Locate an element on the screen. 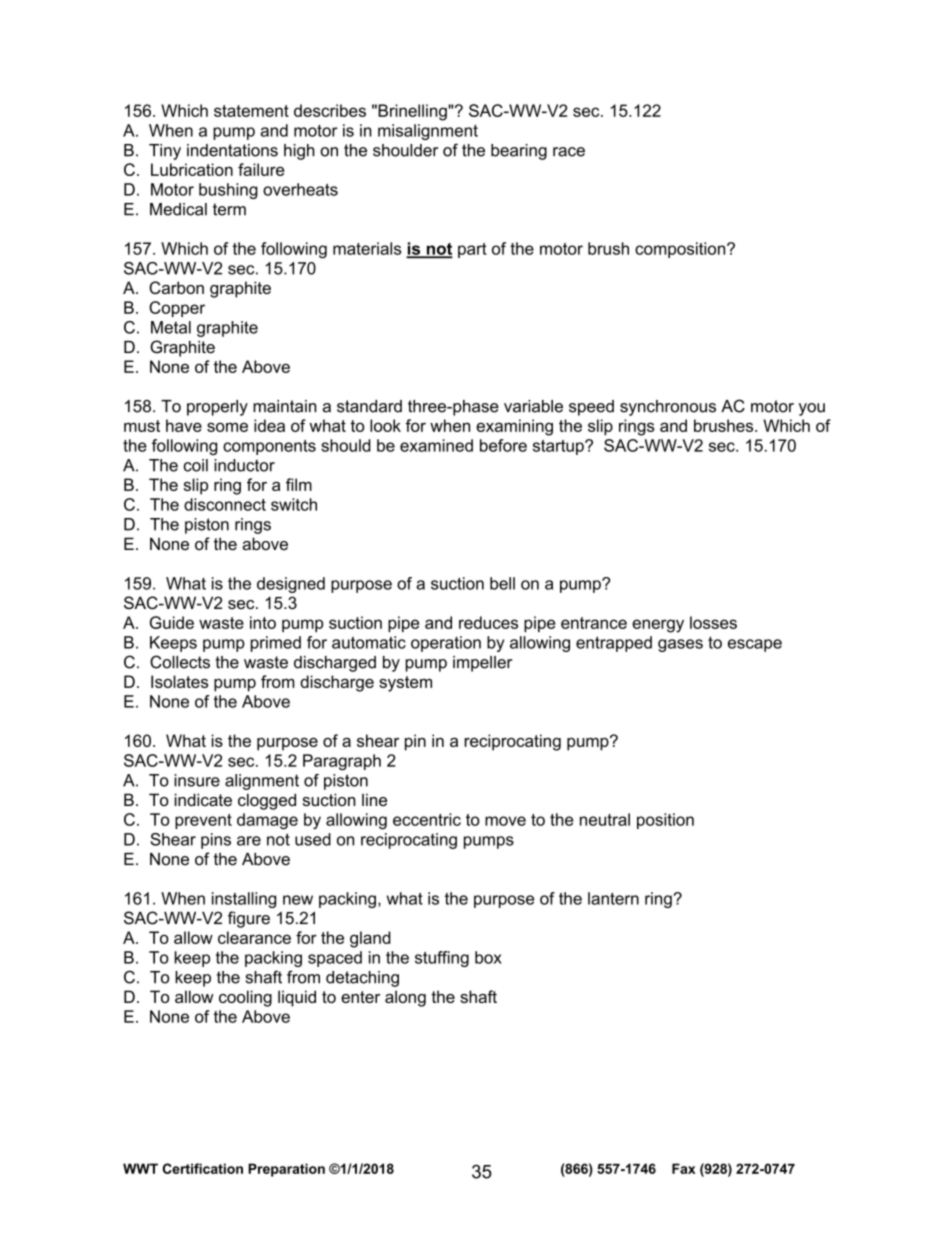  part is located at coordinates (472, 250).
